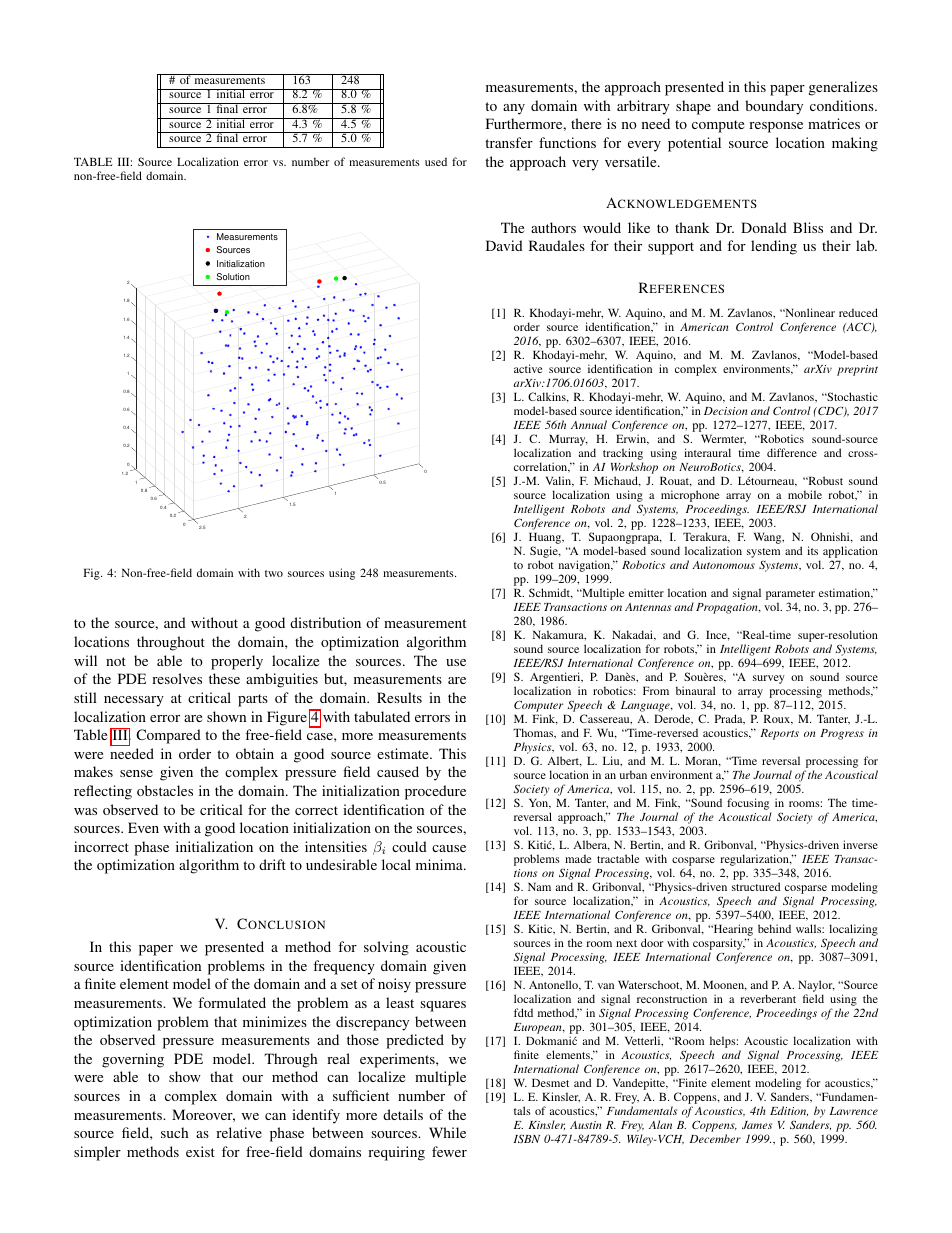 The height and width of the screenshot is (1233, 952). Describe the element at coordinates (776, 127) in the screenshot. I see `response` at that location.
